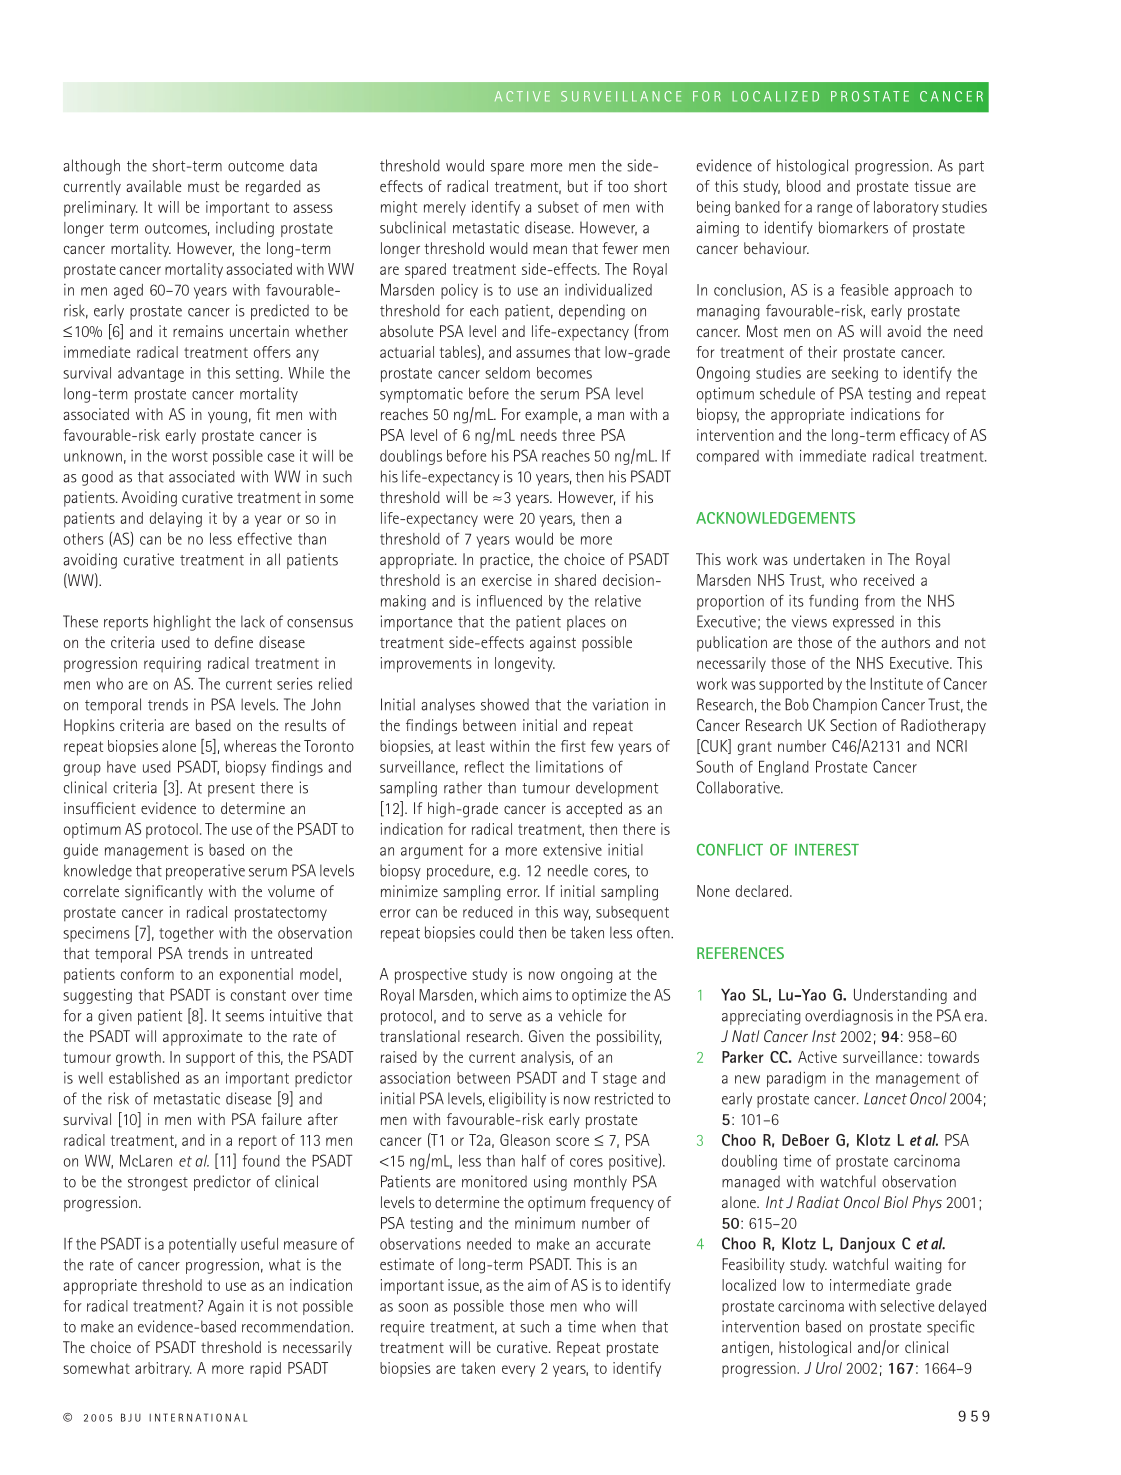 This page has width=1121, height=1475. Describe the element at coordinates (833, 602) in the page. I see `funding` at that location.
